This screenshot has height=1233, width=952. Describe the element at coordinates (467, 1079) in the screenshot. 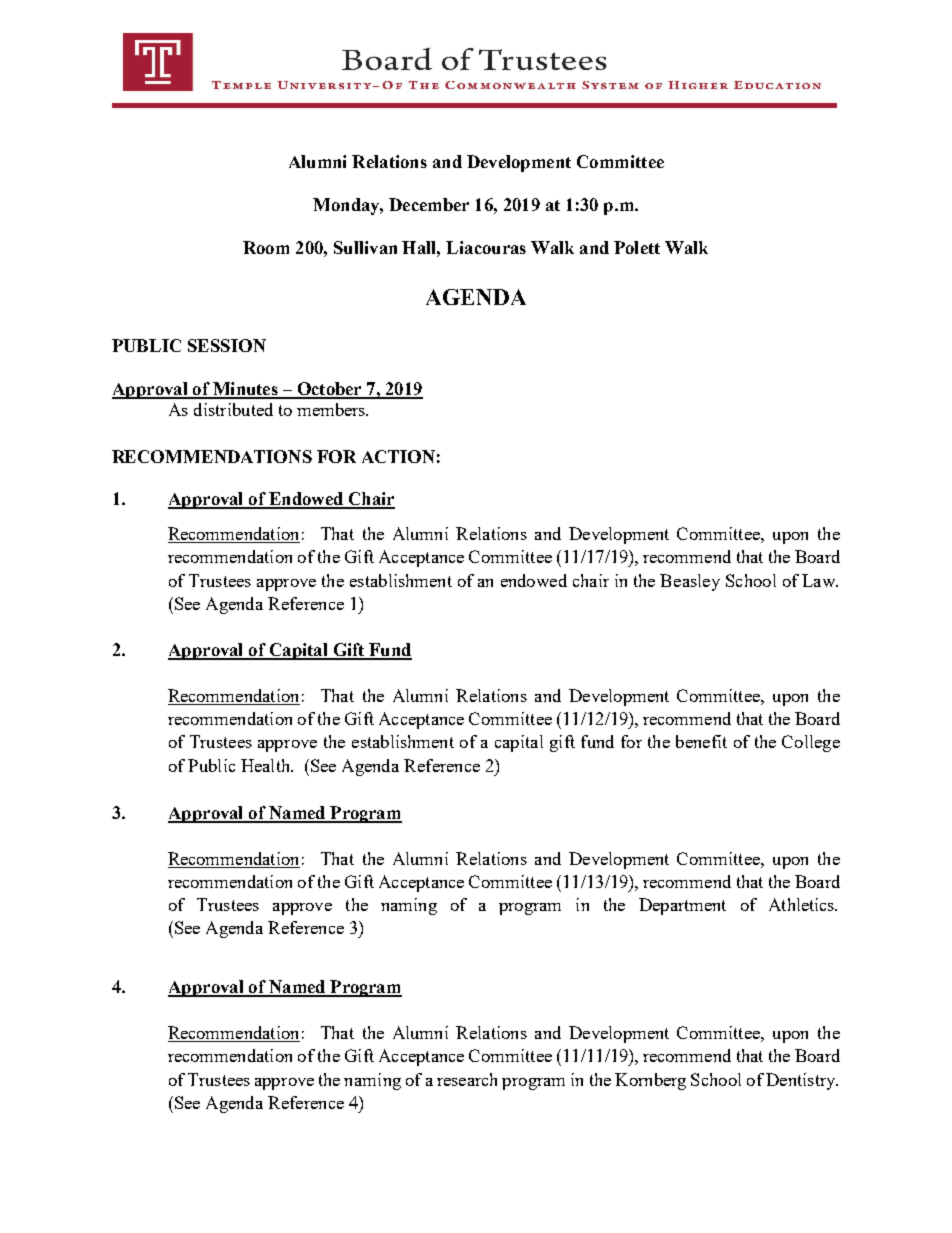

I see `research` at that location.
